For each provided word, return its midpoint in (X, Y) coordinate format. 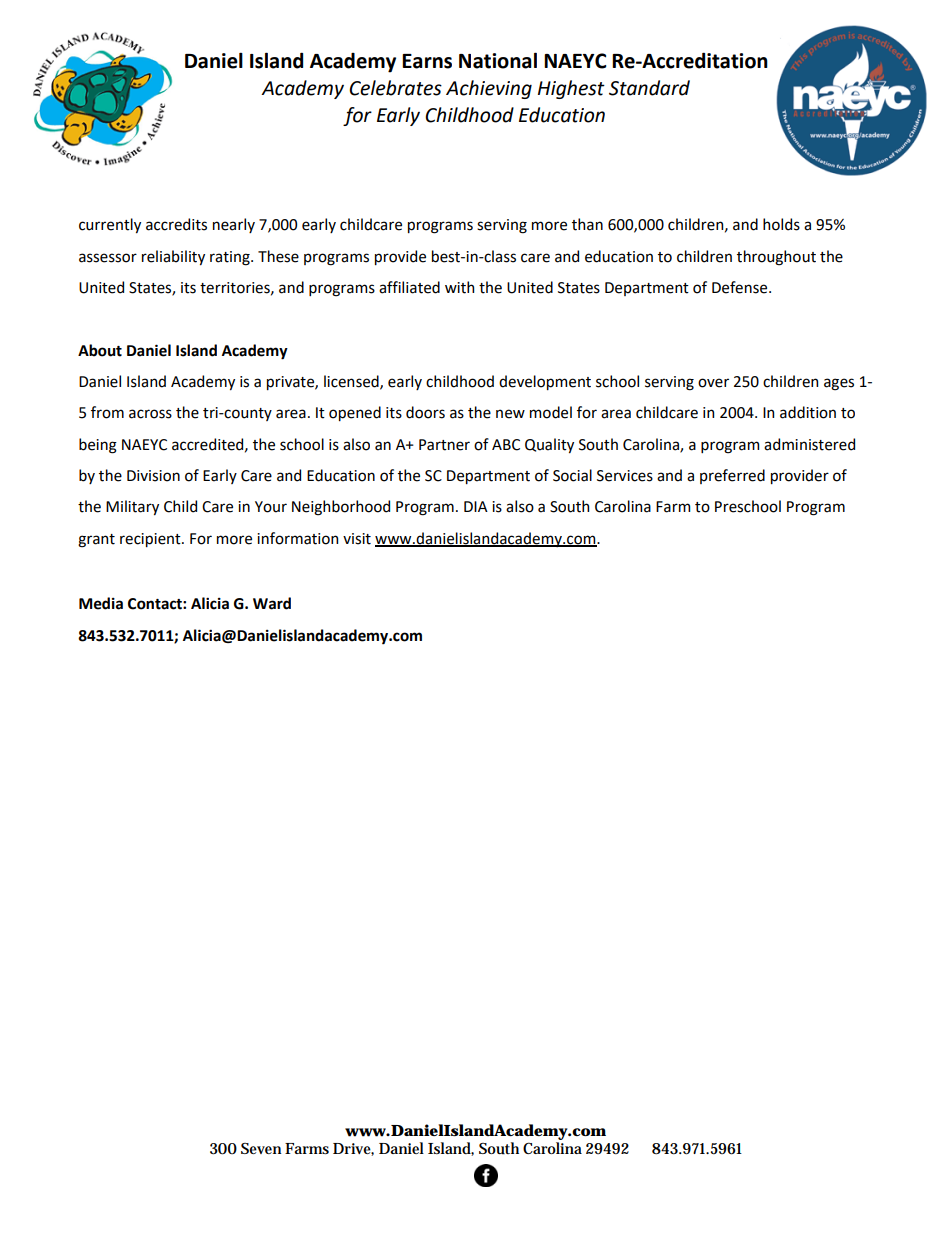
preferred (732, 476)
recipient (151, 540)
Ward (272, 603)
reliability (173, 257)
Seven (261, 1148)
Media (101, 603)
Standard (649, 88)
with (459, 287)
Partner (444, 445)
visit (357, 539)
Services (625, 476)
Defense (741, 287)
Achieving (489, 89)
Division (153, 476)
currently (110, 225)
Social (572, 475)
